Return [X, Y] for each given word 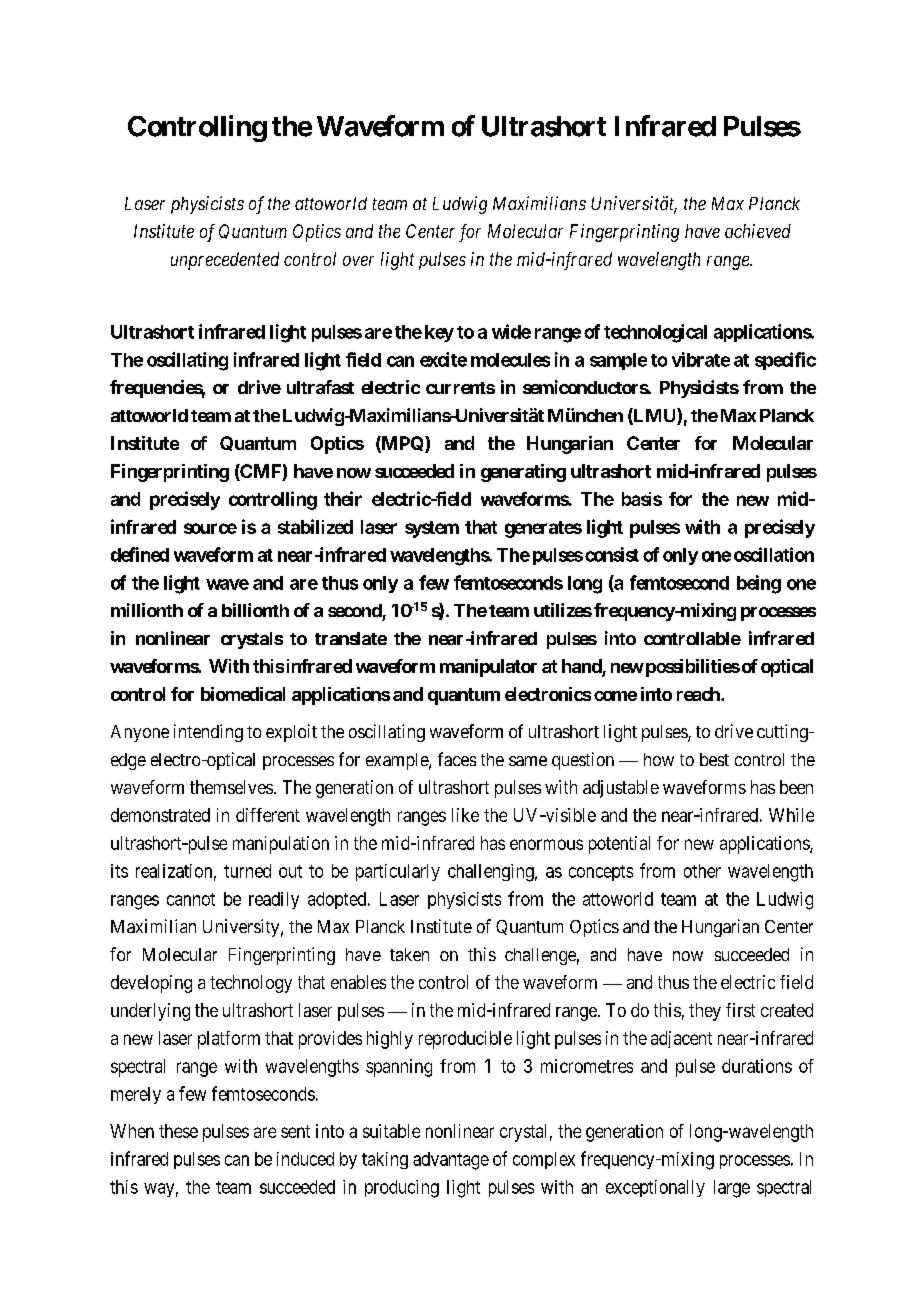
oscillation [774, 554]
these [178, 1131]
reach [699, 694]
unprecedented [225, 261]
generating [523, 473]
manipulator [488, 668]
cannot [191, 899]
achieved [758, 231]
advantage [451, 1161]
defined [140, 554]
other [702, 871]
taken [409, 954]
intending [208, 733]
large [732, 1189]
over [358, 261]
